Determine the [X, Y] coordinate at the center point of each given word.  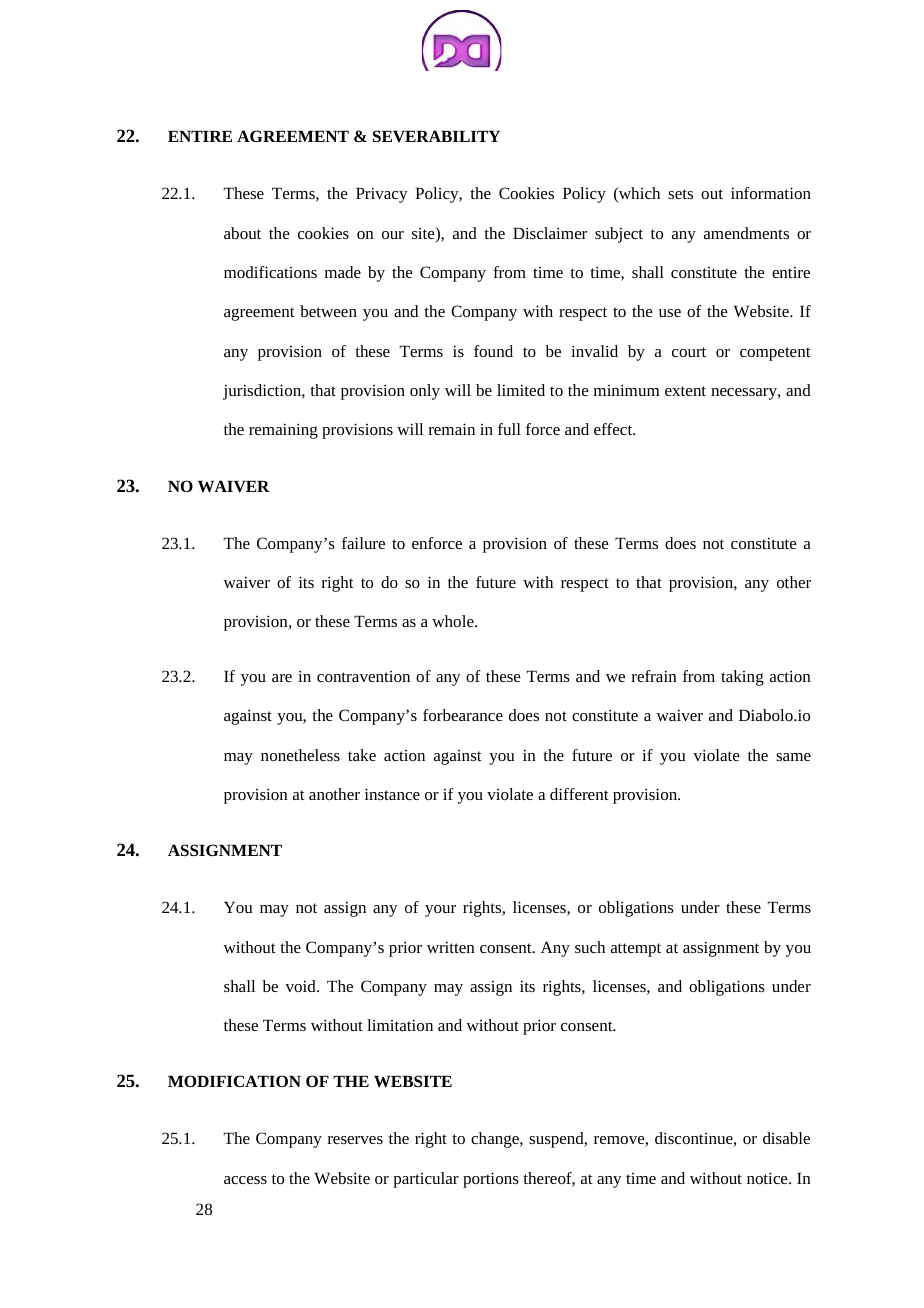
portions [491, 1180]
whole [454, 621]
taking [742, 678]
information [771, 193]
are [282, 678]
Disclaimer [550, 233]
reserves [355, 1140]
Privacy [382, 195]
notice [768, 1178]
